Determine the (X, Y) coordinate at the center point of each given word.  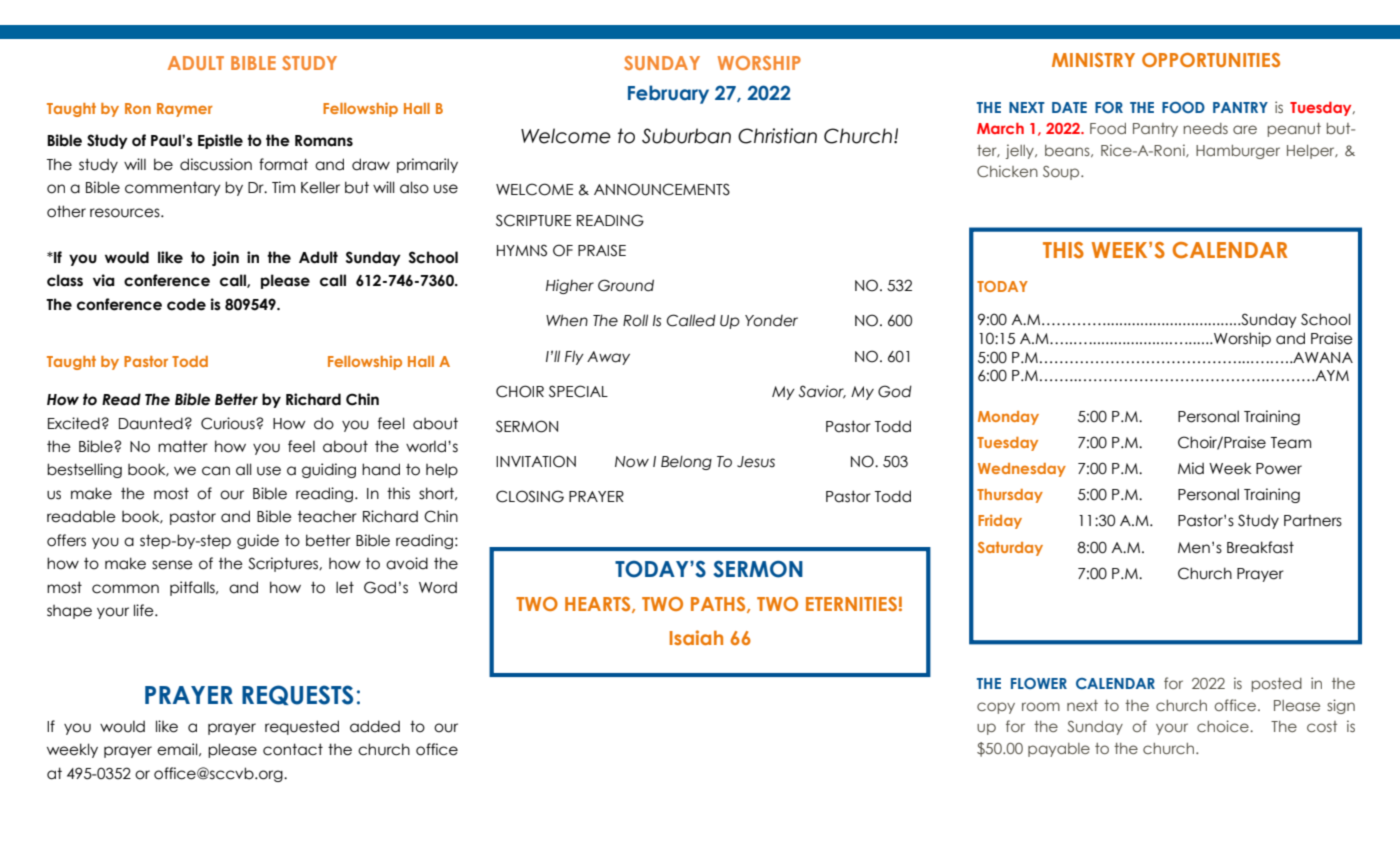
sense (172, 565)
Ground (626, 285)
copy (996, 708)
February (668, 94)
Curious (229, 423)
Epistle (220, 141)
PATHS (719, 605)
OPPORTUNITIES (1211, 60)
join (225, 258)
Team (1291, 443)
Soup (1062, 173)
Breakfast (1260, 547)
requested (302, 727)
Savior (822, 392)
